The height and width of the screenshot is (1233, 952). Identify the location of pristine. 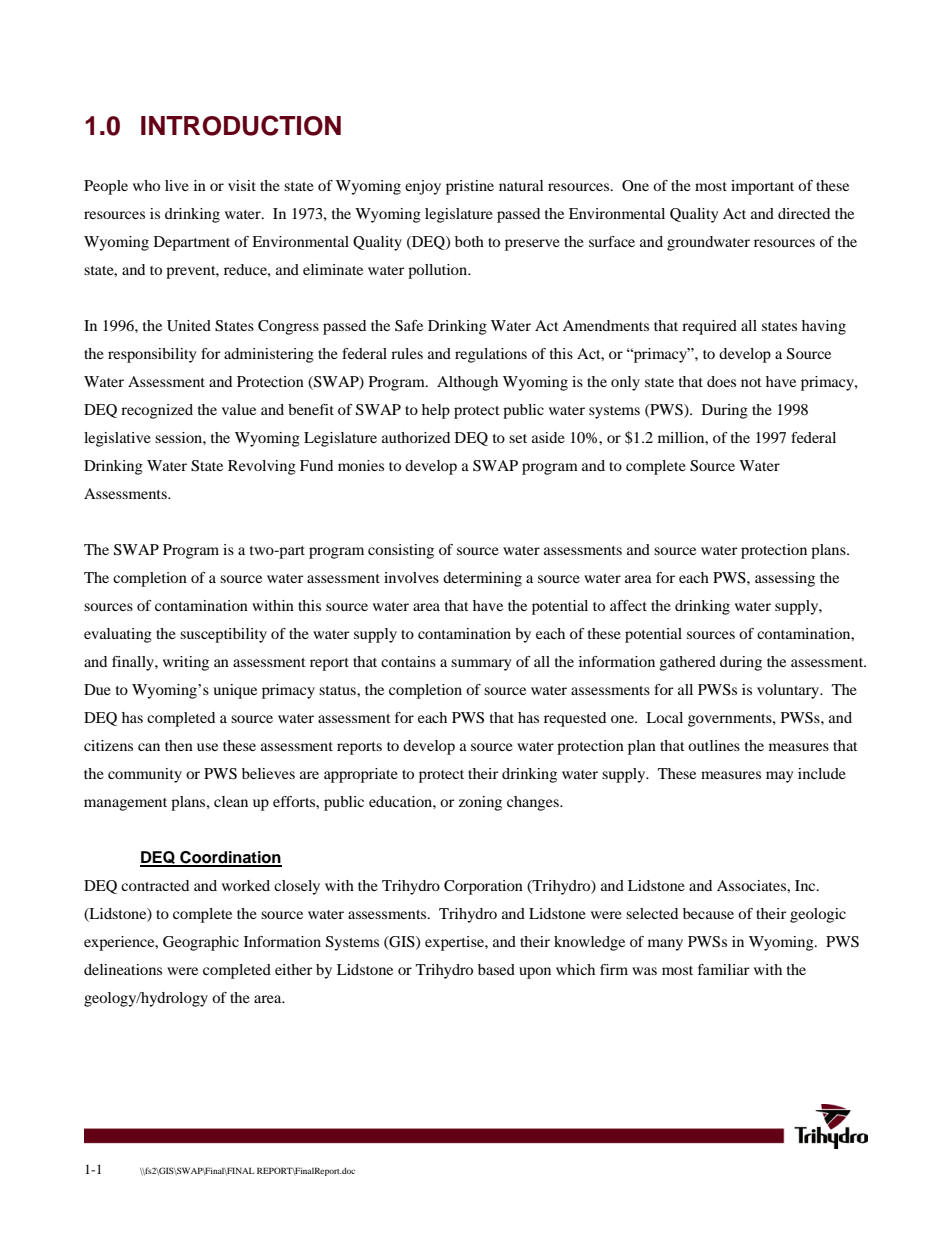
(470, 187).
